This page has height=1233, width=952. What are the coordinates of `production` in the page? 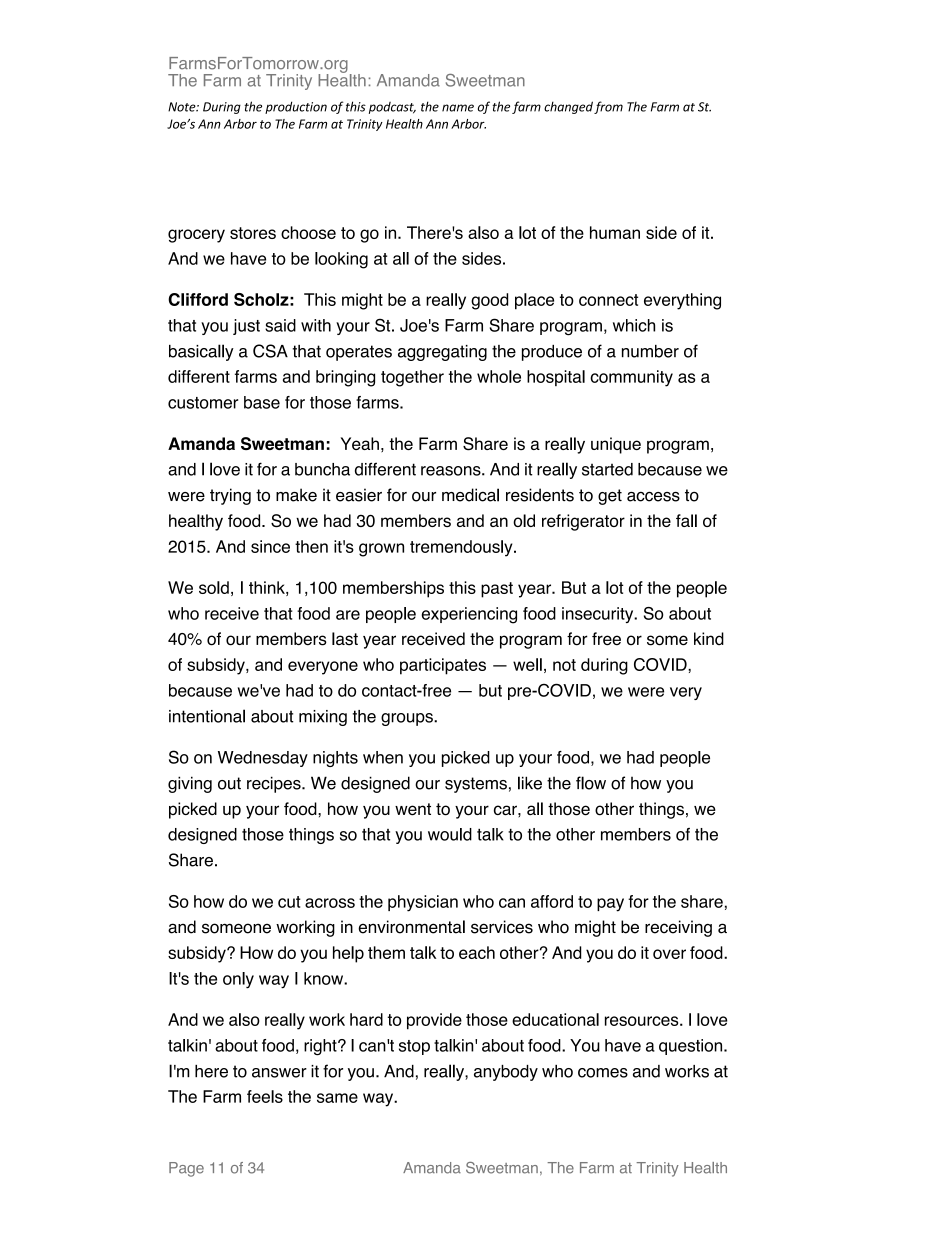 It's located at (296, 107).
